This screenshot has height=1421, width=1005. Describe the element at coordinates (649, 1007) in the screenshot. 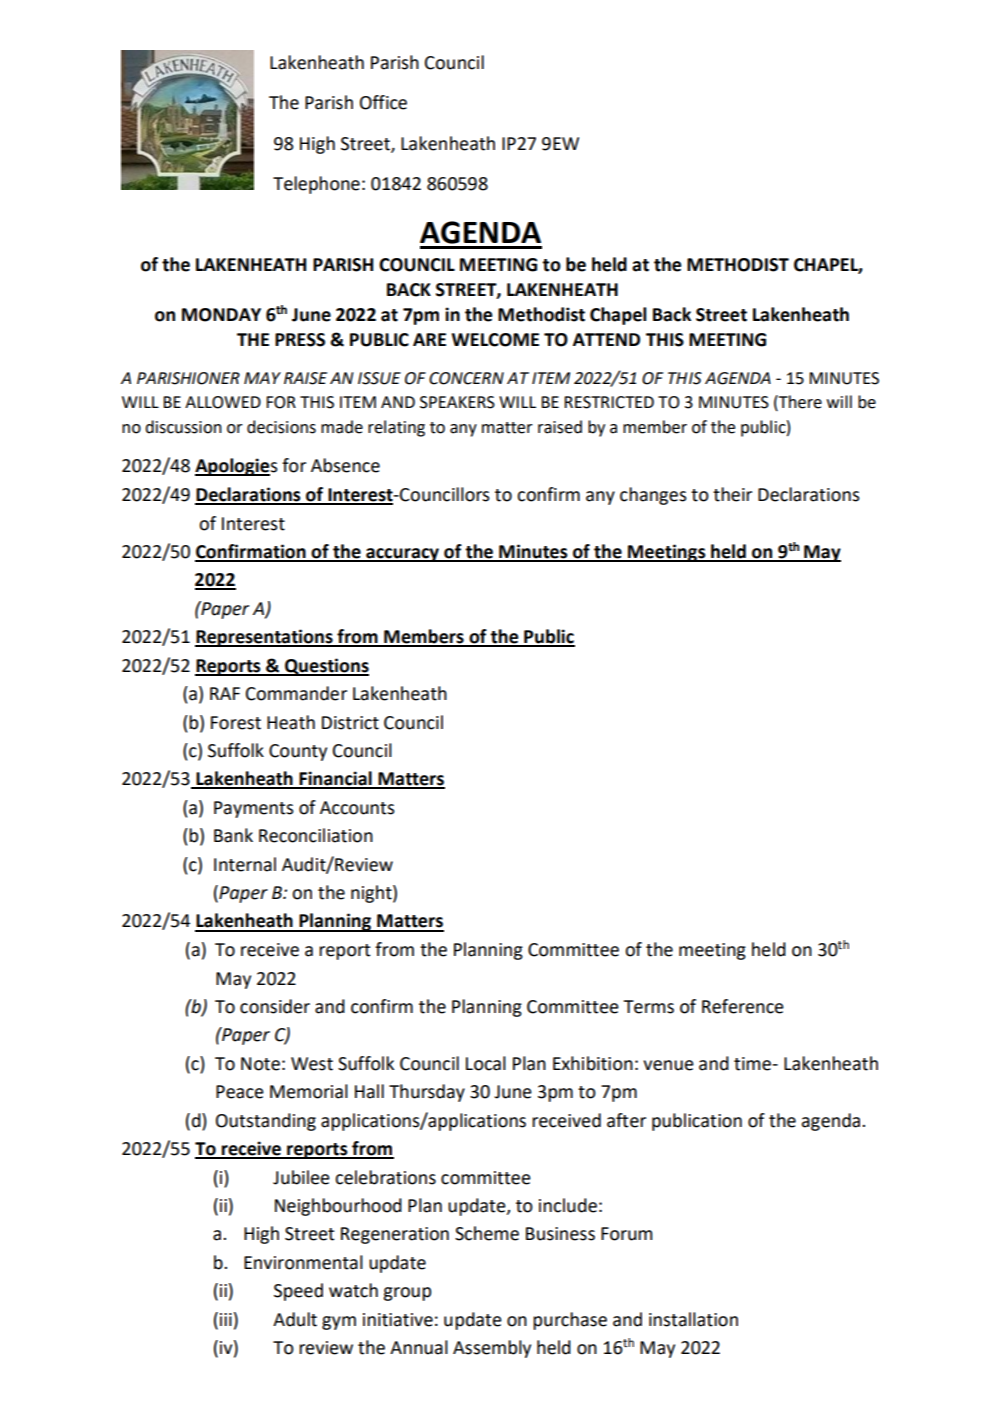

I see `Terms` at that location.
